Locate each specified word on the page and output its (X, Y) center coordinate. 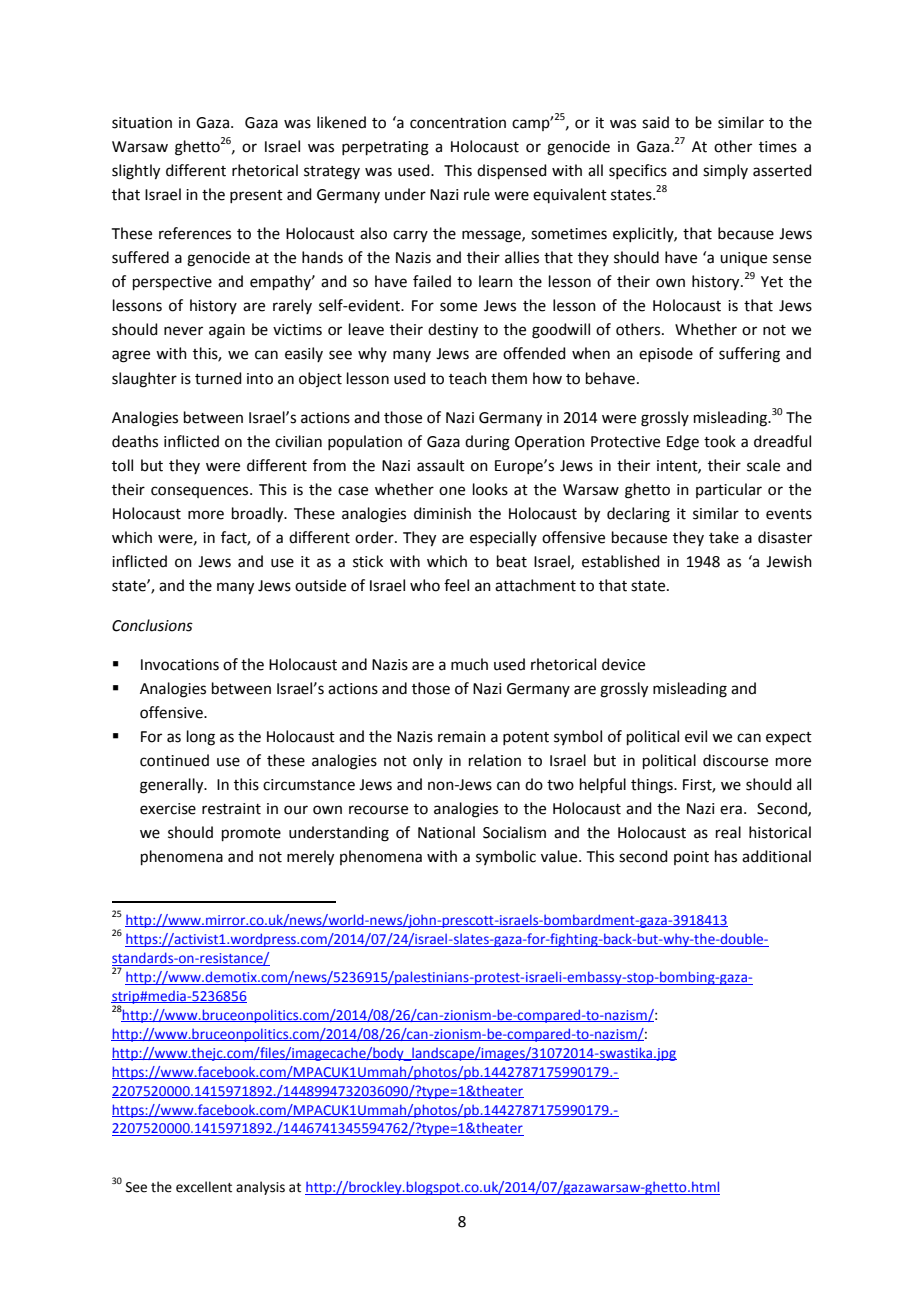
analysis (260, 1188)
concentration (458, 123)
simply (725, 171)
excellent (204, 1187)
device (623, 664)
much (469, 664)
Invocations (180, 665)
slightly (136, 172)
